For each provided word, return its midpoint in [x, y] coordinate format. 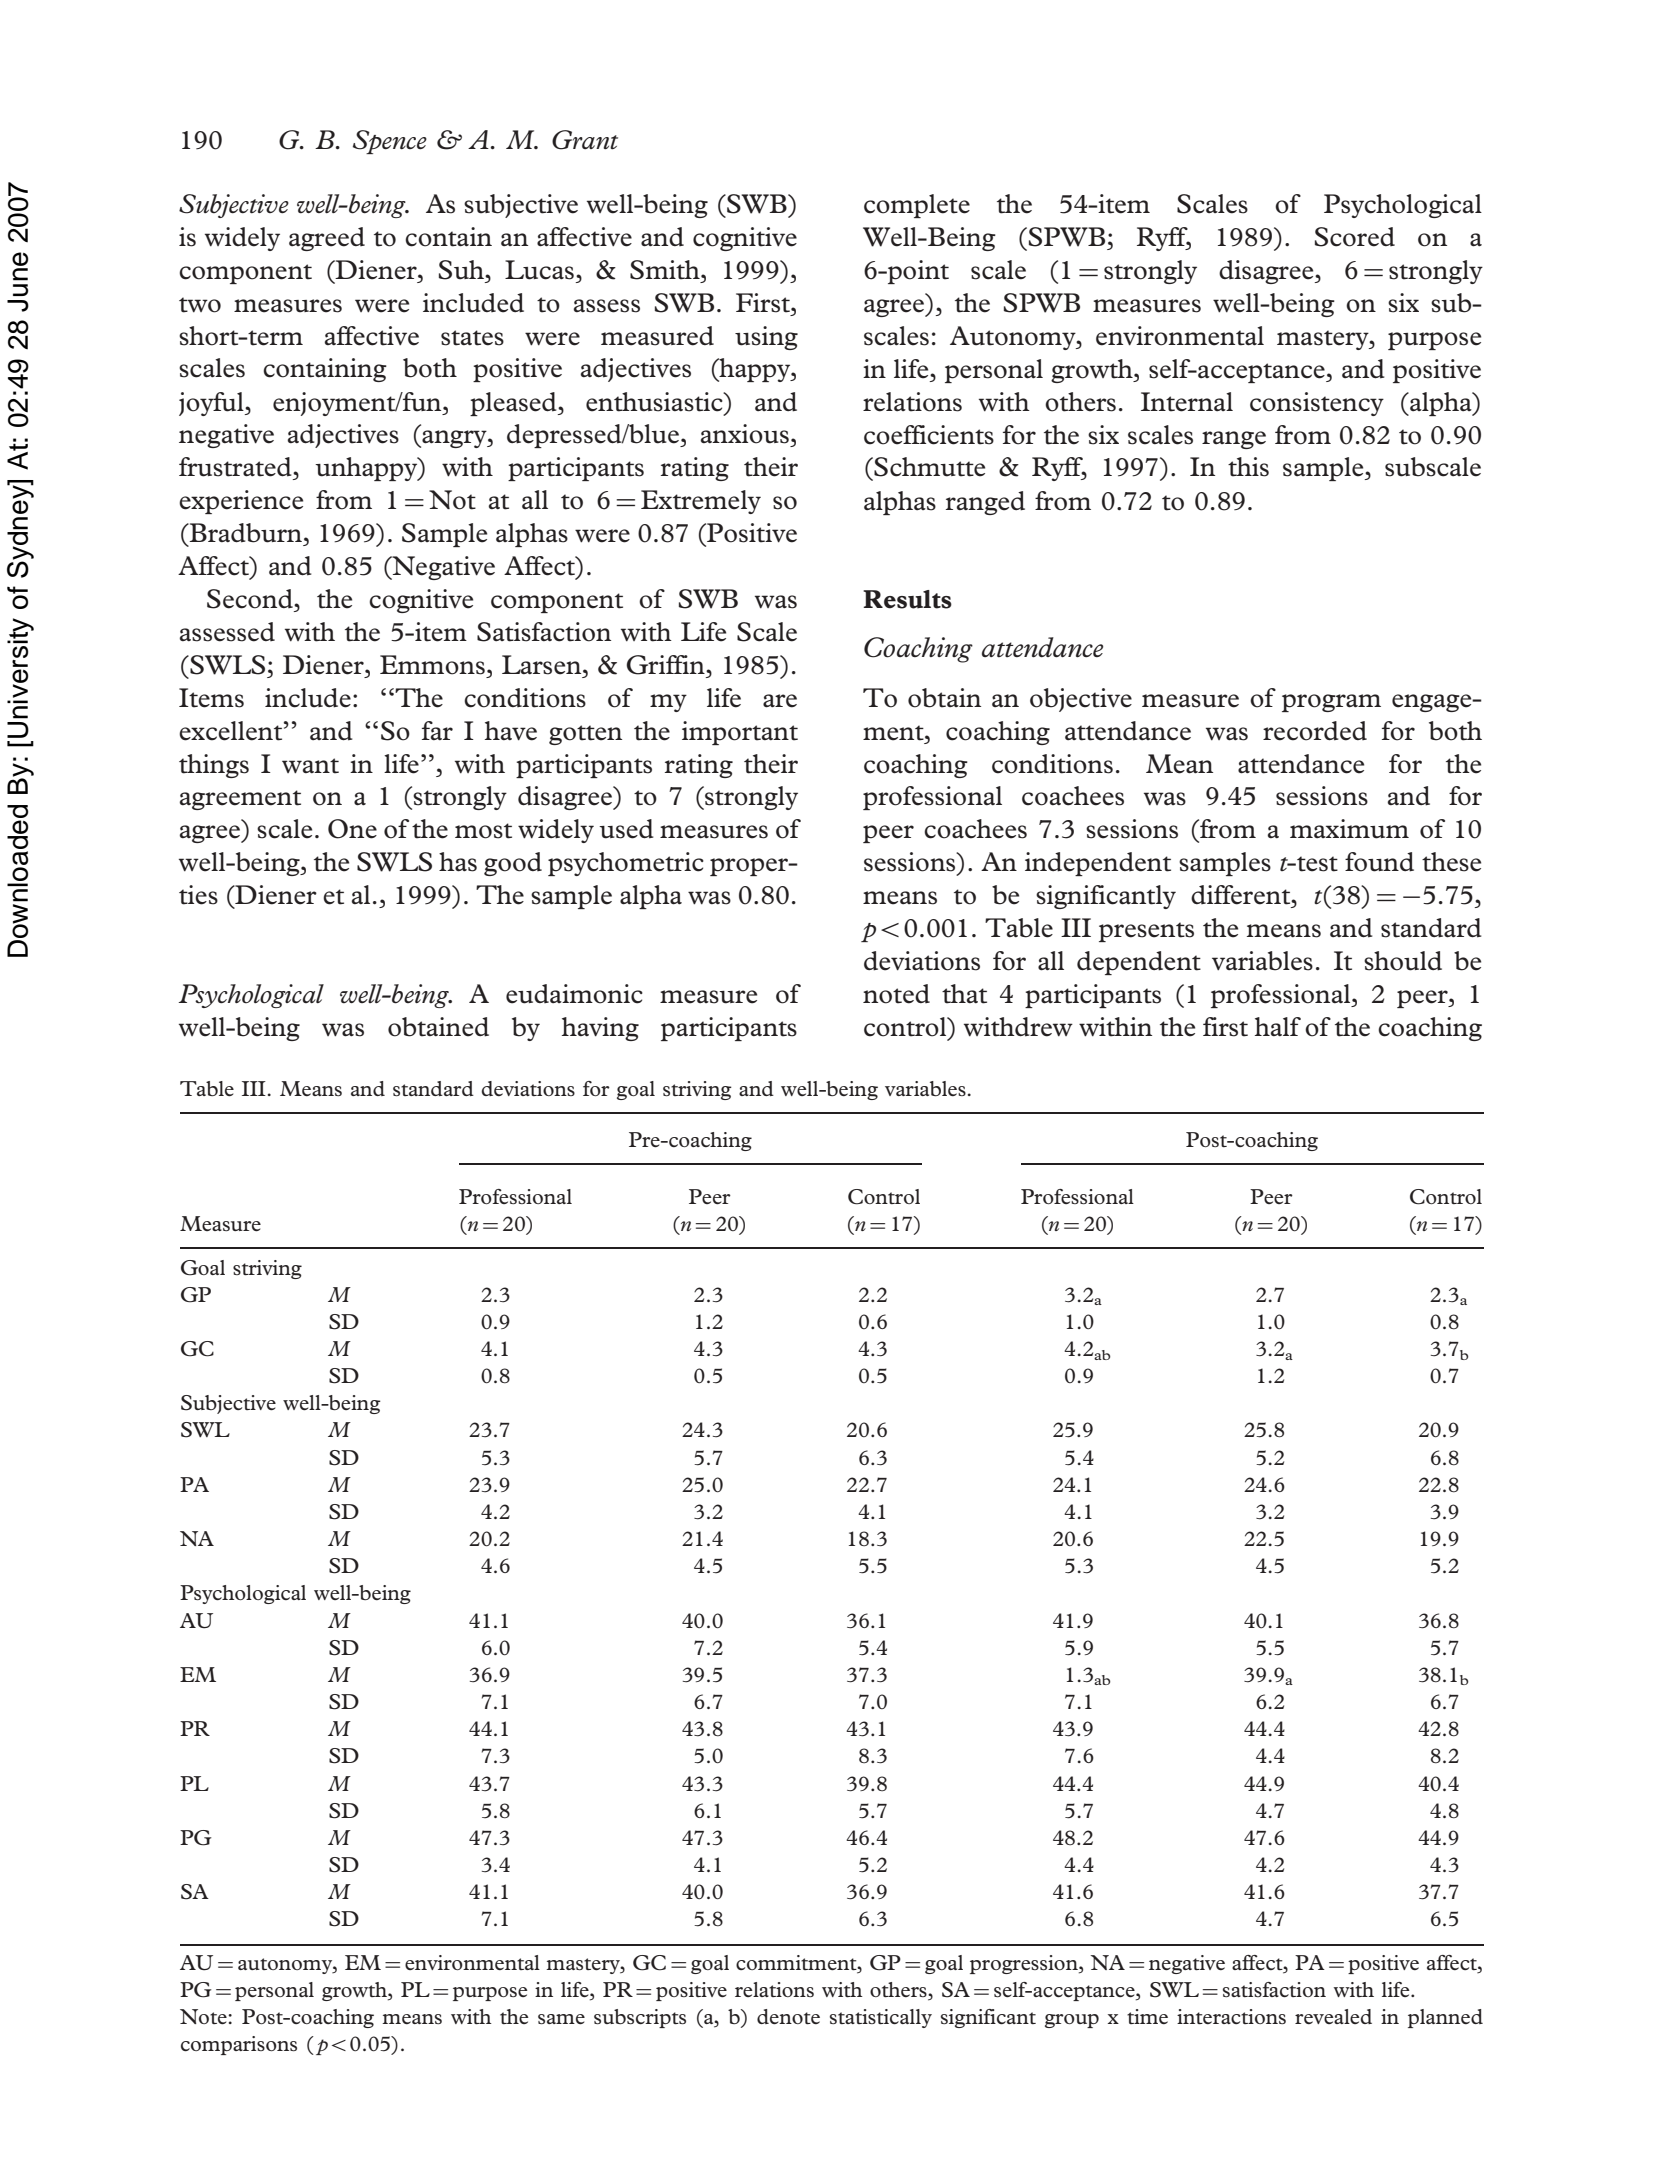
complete [917, 206]
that [964, 994]
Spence [390, 142]
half [1278, 1026]
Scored [1355, 237]
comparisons [239, 2045]
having [600, 1029]
